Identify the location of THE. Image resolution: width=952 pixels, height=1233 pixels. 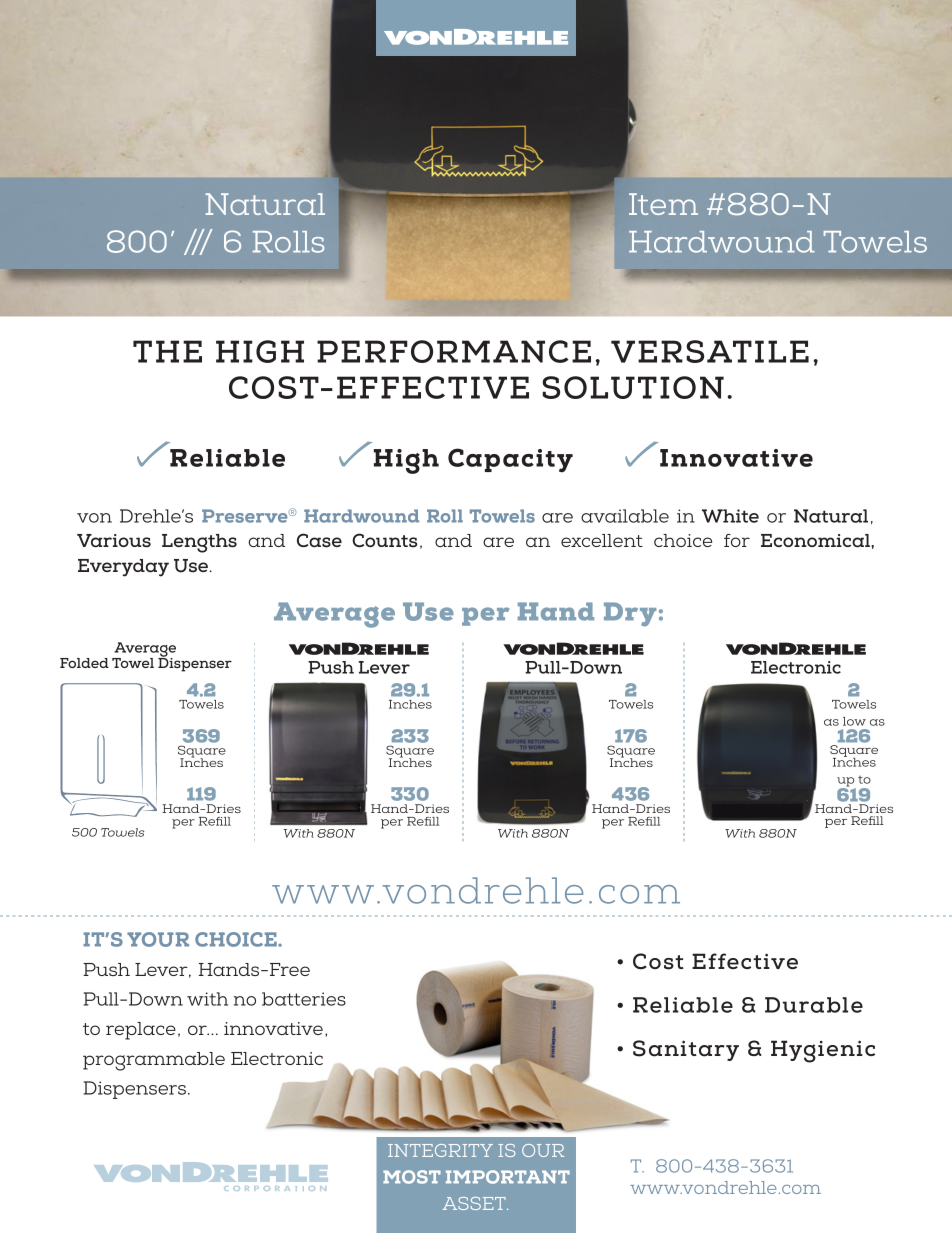
(167, 351).
